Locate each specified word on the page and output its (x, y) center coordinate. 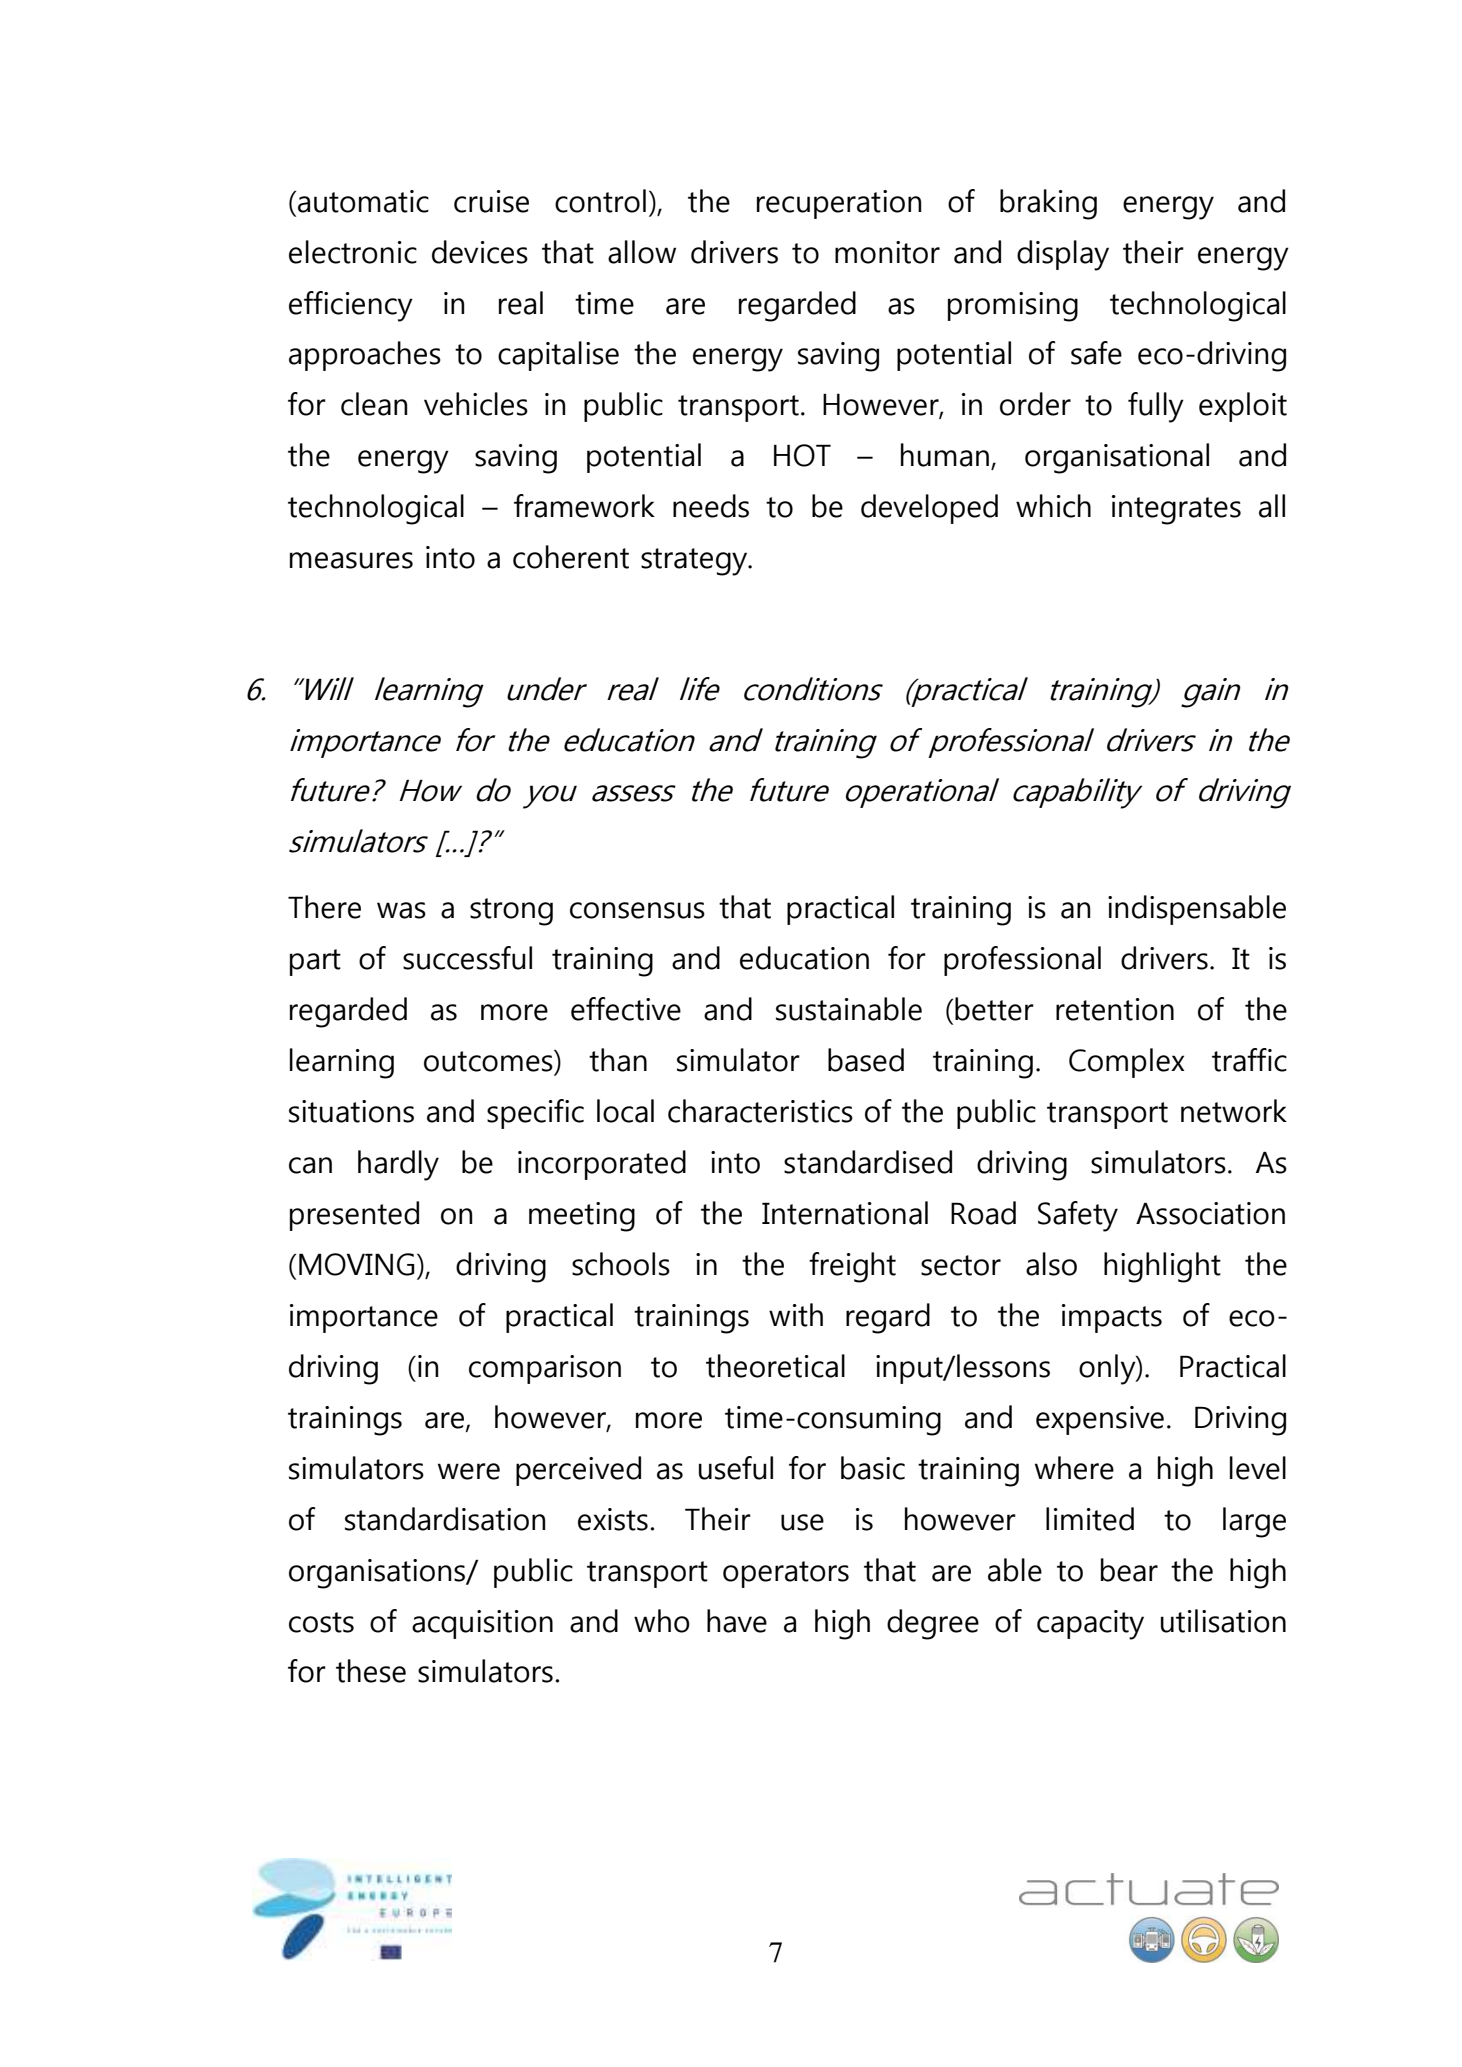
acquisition (482, 1624)
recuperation (839, 204)
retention (1115, 1009)
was (401, 910)
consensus (637, 910)
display (1063, 255)
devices (480, 252)
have (737, 1621)
